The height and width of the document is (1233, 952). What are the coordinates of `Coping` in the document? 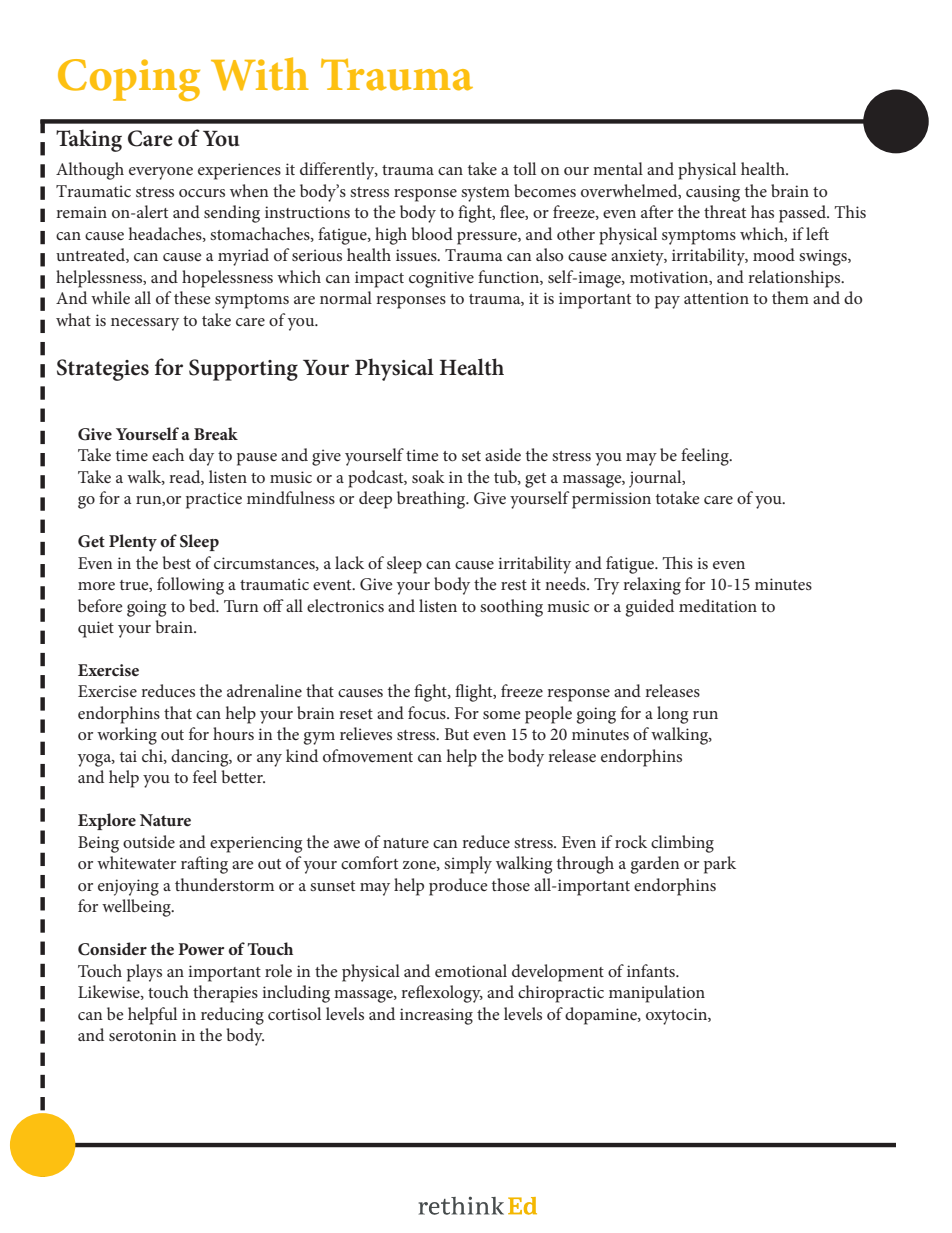 It's located at (129, 80).
